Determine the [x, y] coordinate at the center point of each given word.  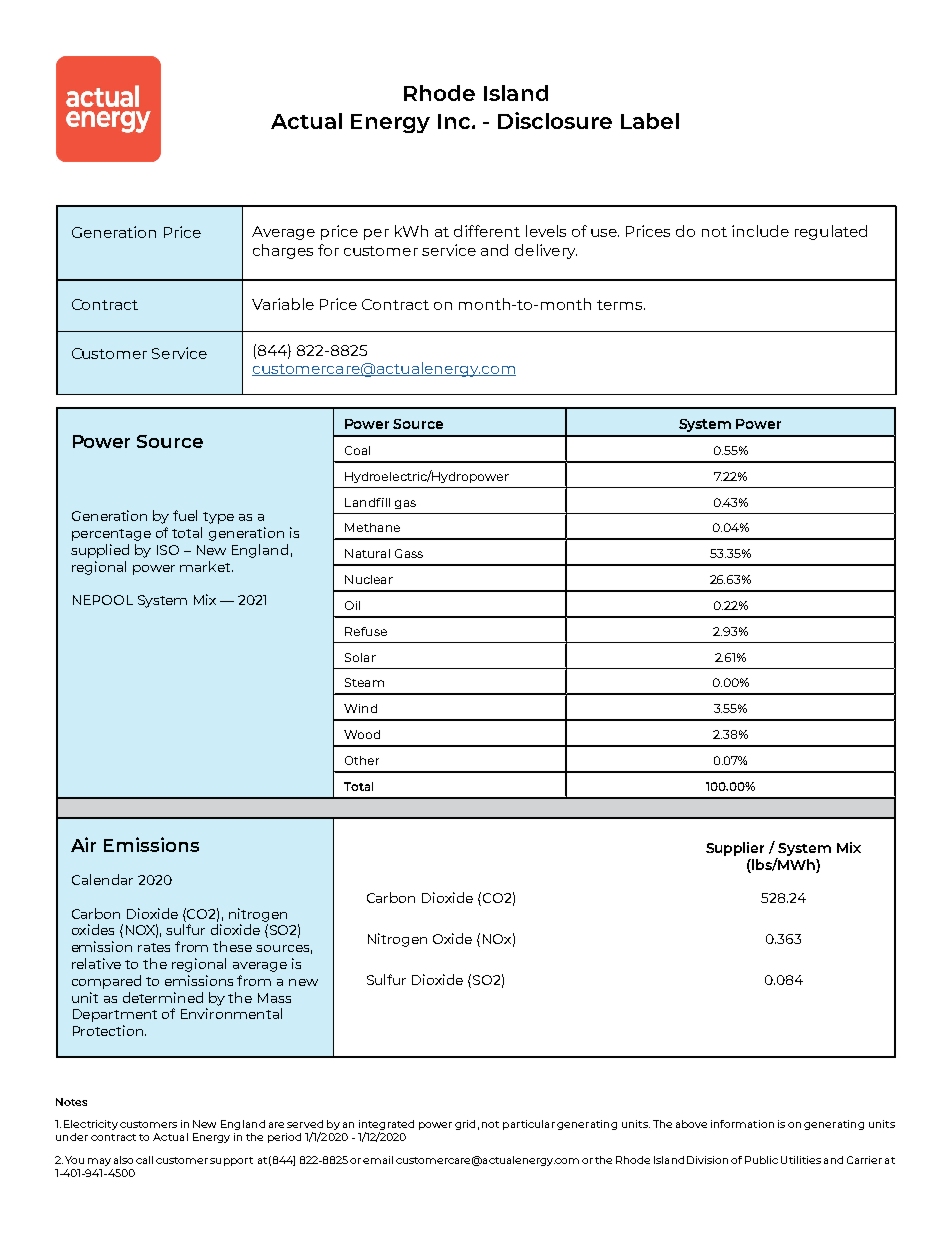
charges [283, 251]
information [742, 1124]
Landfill [367, 502]
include [760, 231]
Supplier [735, 849]
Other [362, 760]
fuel [185, 515]
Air [83, 844]
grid [465, 1125]
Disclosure [555, 120]
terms [621, 305]
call [144, 1160]
